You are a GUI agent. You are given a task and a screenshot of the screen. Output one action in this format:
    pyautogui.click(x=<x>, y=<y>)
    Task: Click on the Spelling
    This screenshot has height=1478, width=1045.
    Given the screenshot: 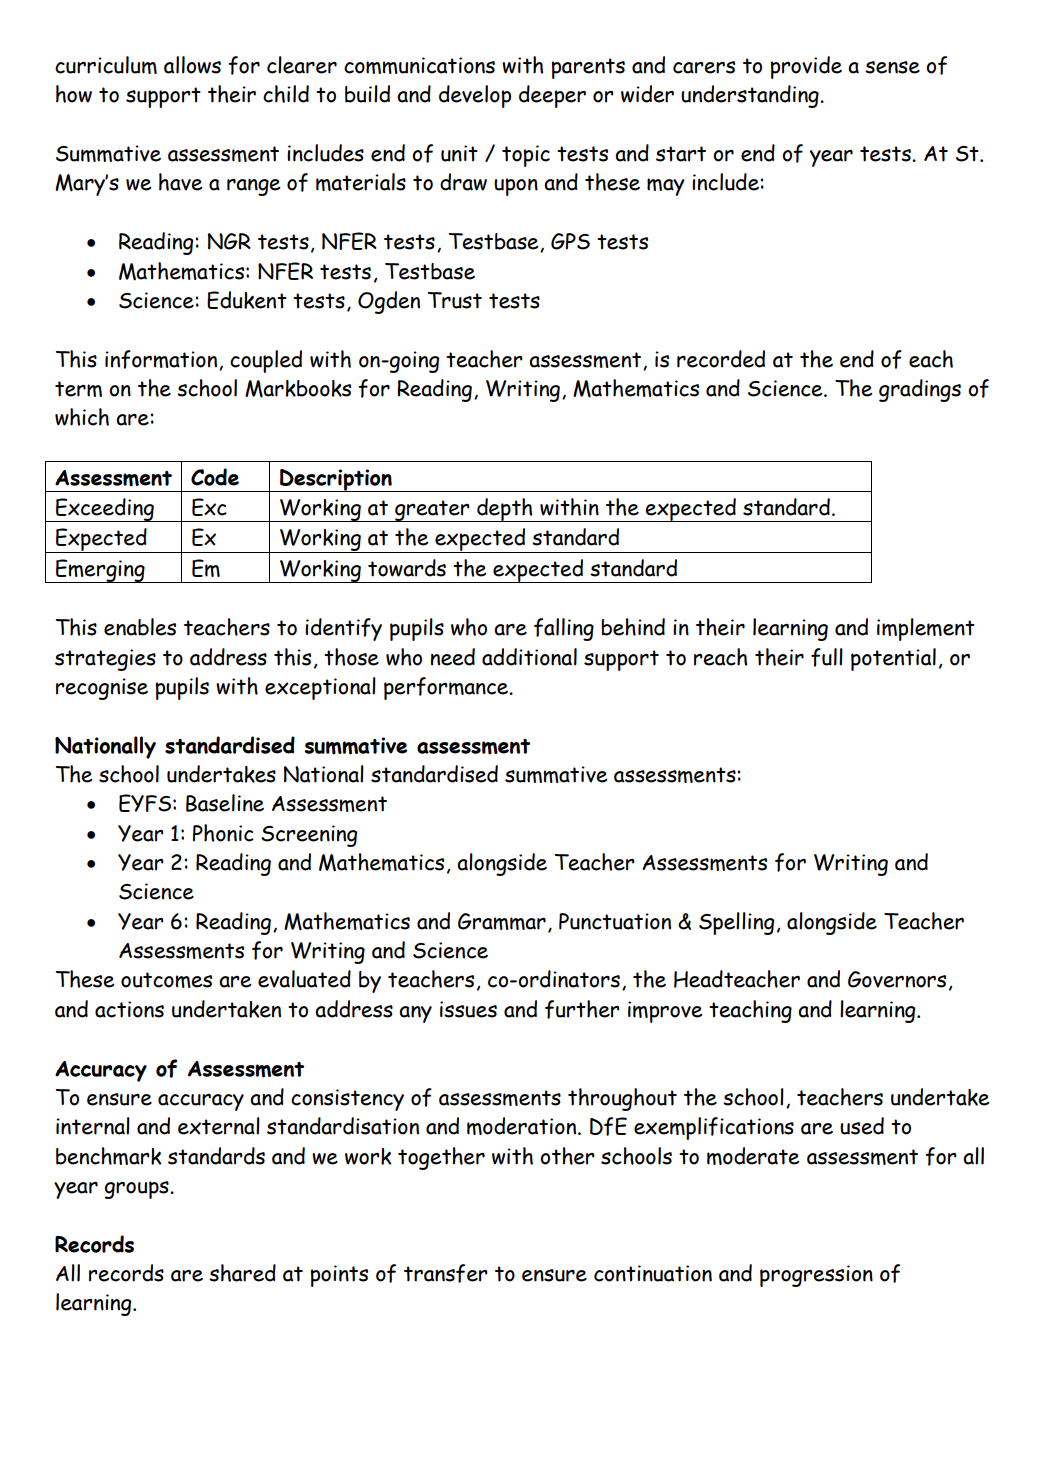 What is the action you would take?
    pyautogui.click(x=736, y=923)
